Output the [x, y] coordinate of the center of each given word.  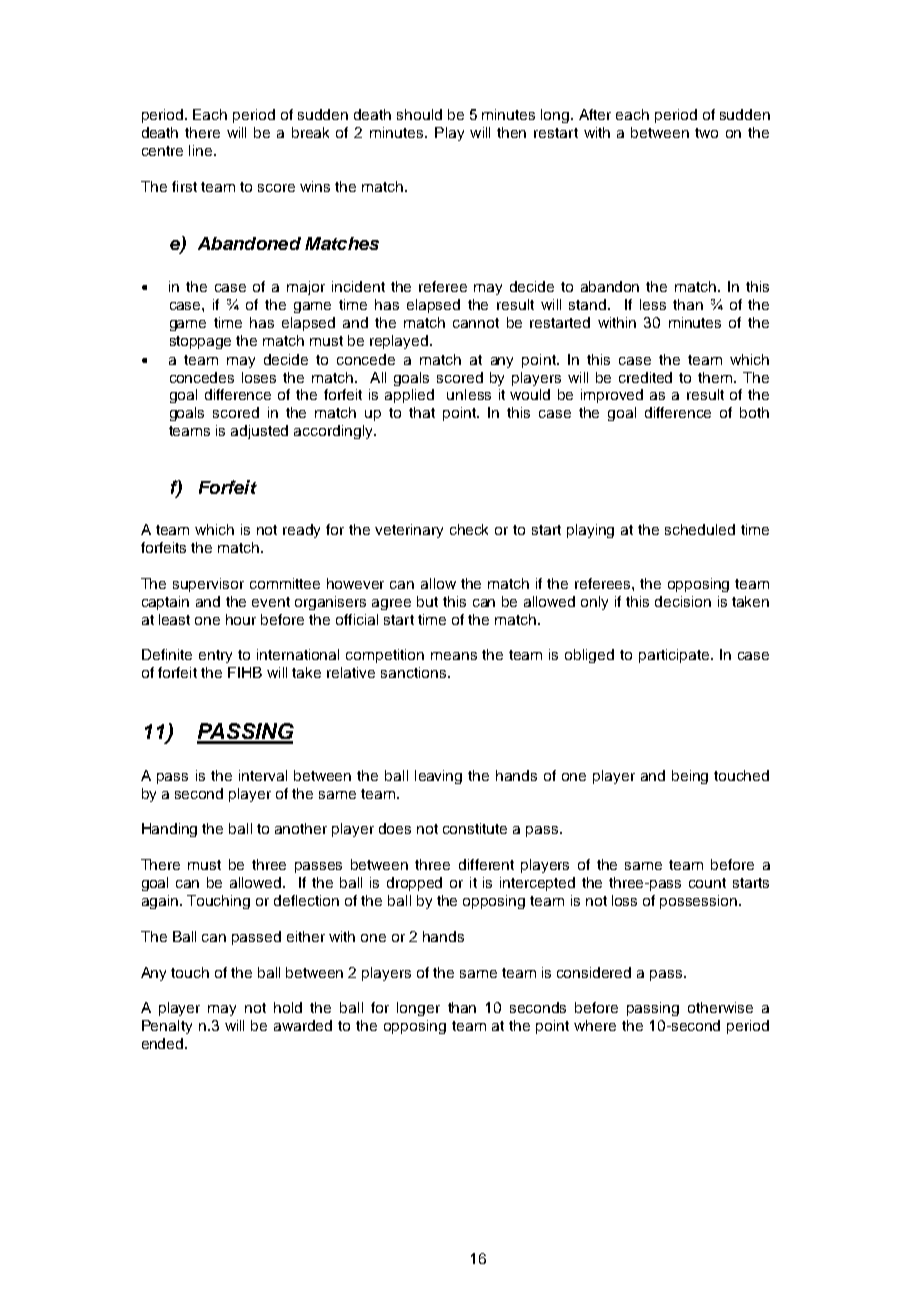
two [706, 133]
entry [215, 656]
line [200, 150]
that [422, 412]
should [419, 114]
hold [288, 1007]
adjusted [259, 432]
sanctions [413, 672]
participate [675, 656]
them [716, 377]
